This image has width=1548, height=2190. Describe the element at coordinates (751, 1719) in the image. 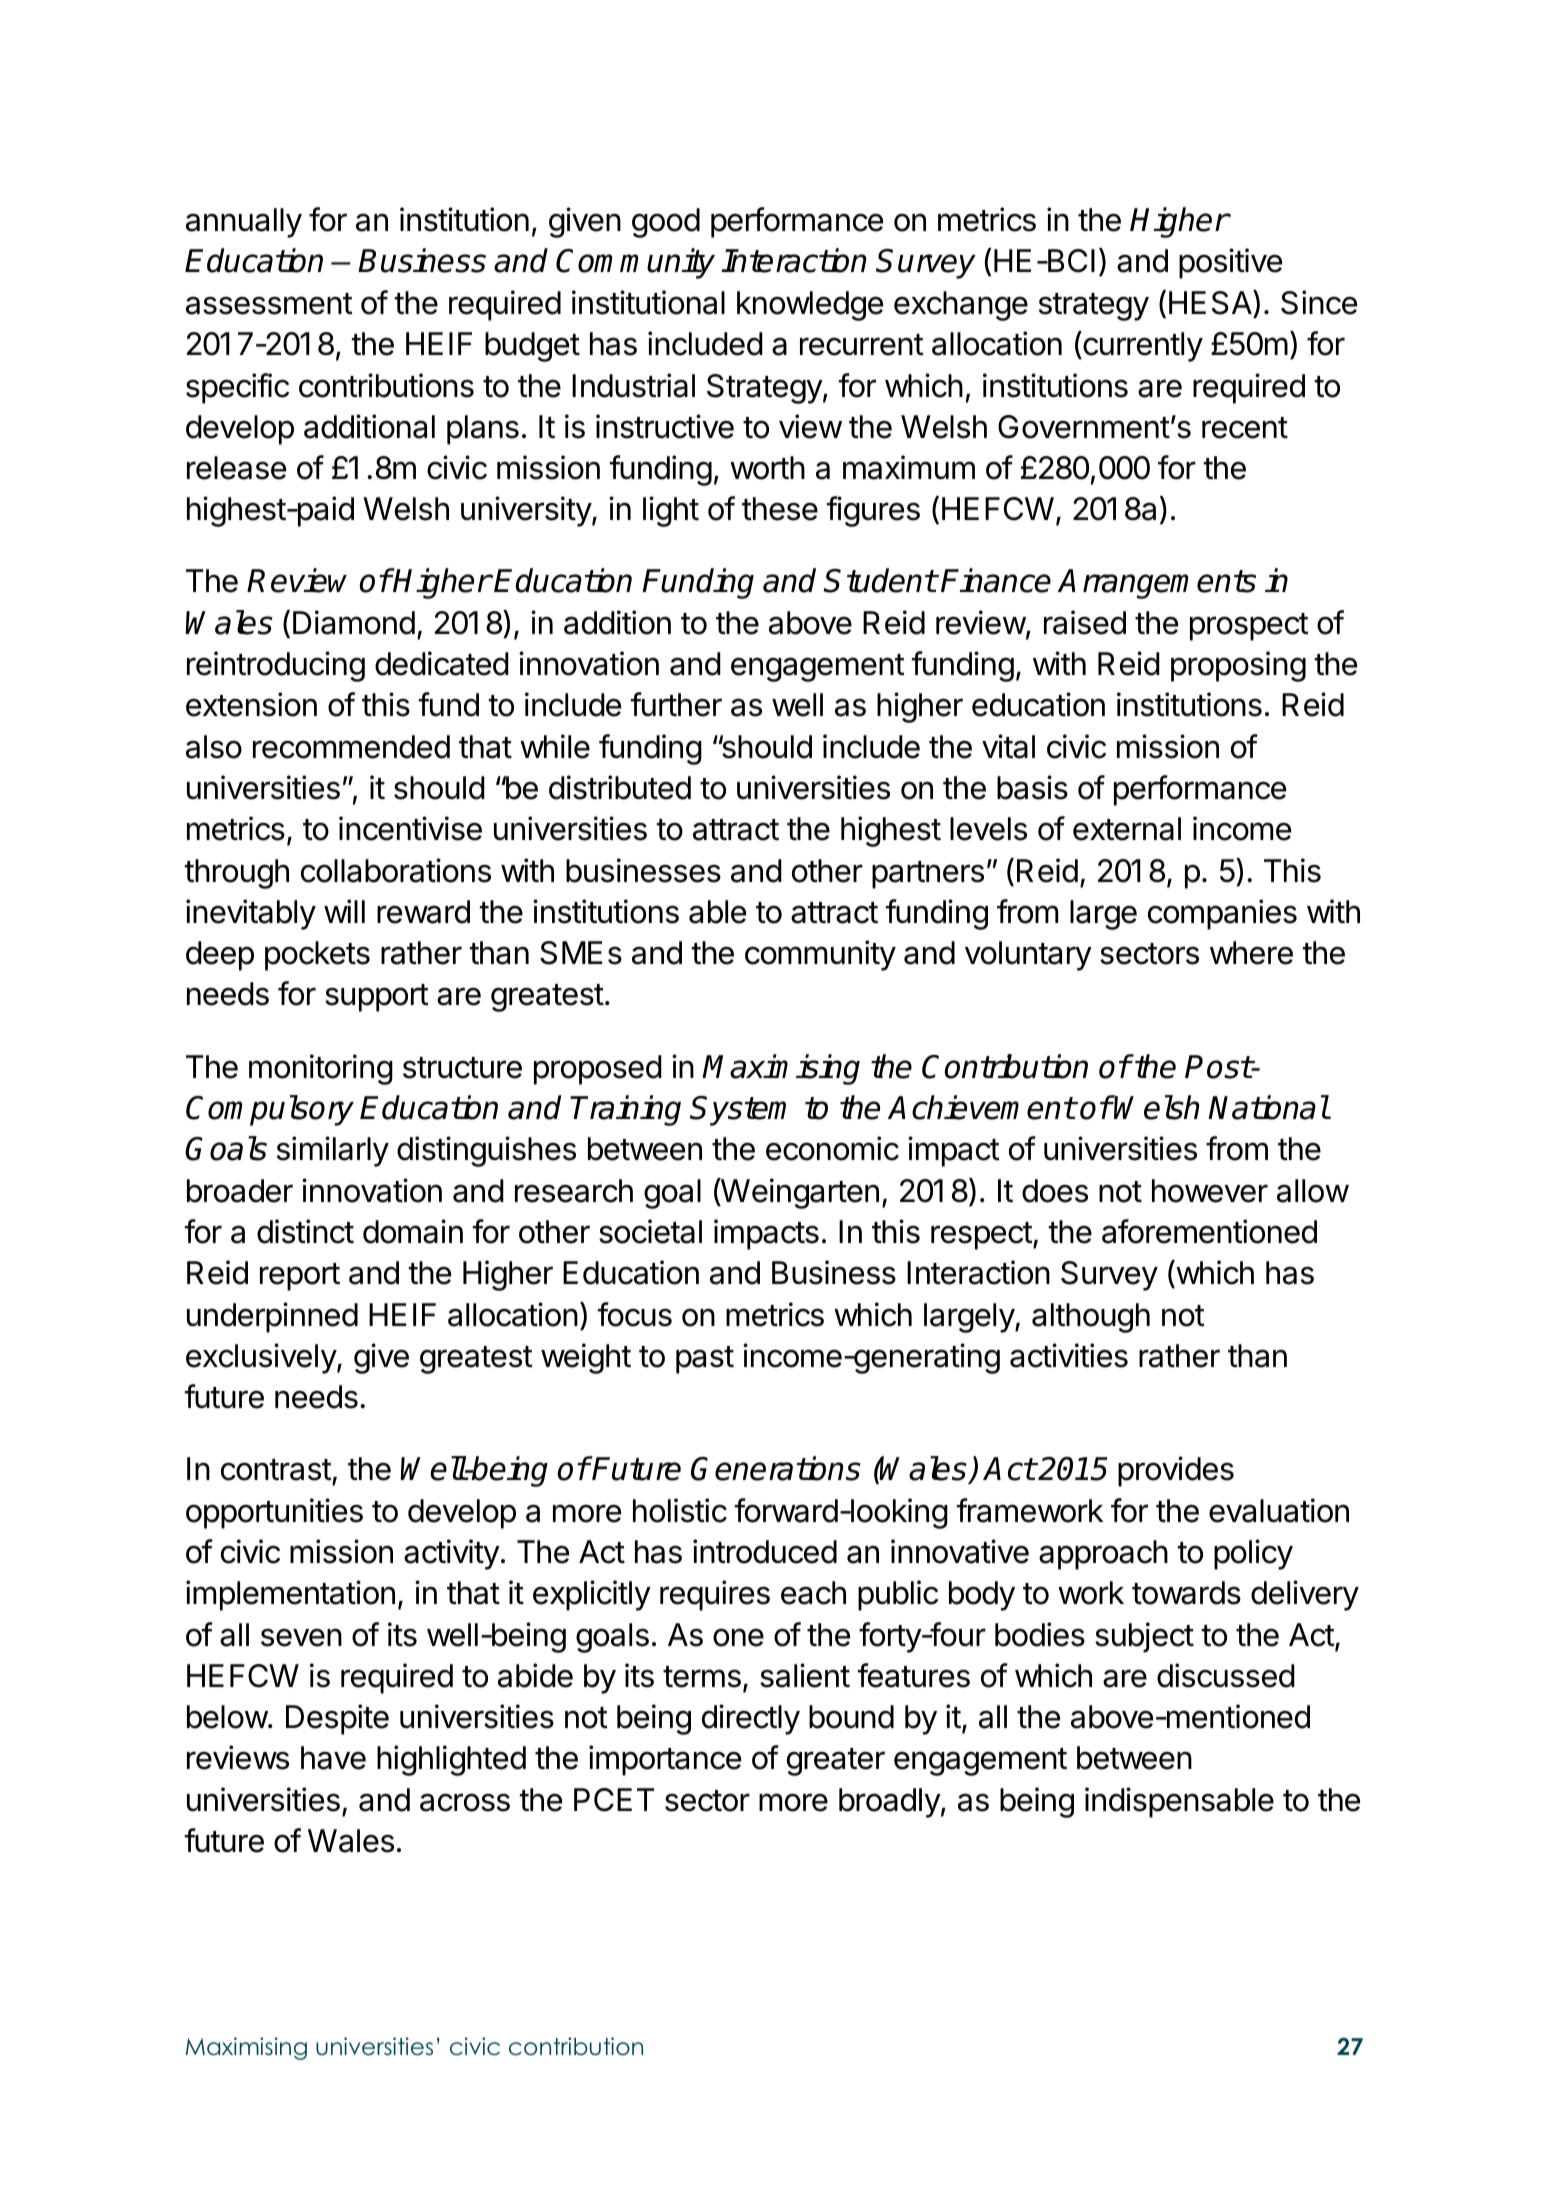

I see `directly` at that location.
